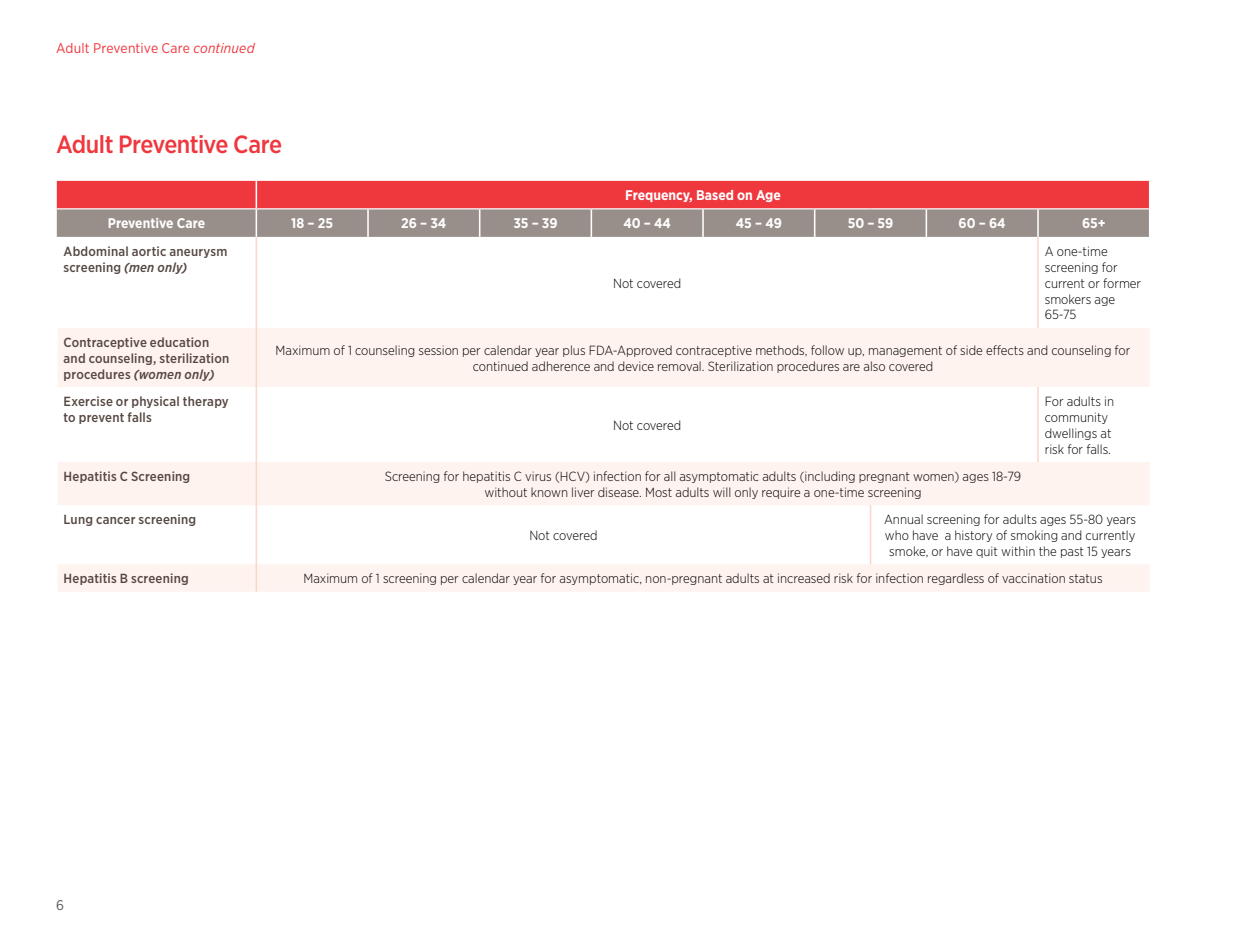 This screenshot has width=1233, height=952. Describe the element at coordinates (1033, 578) in the screenshot. I see `vaccination` at that location.
